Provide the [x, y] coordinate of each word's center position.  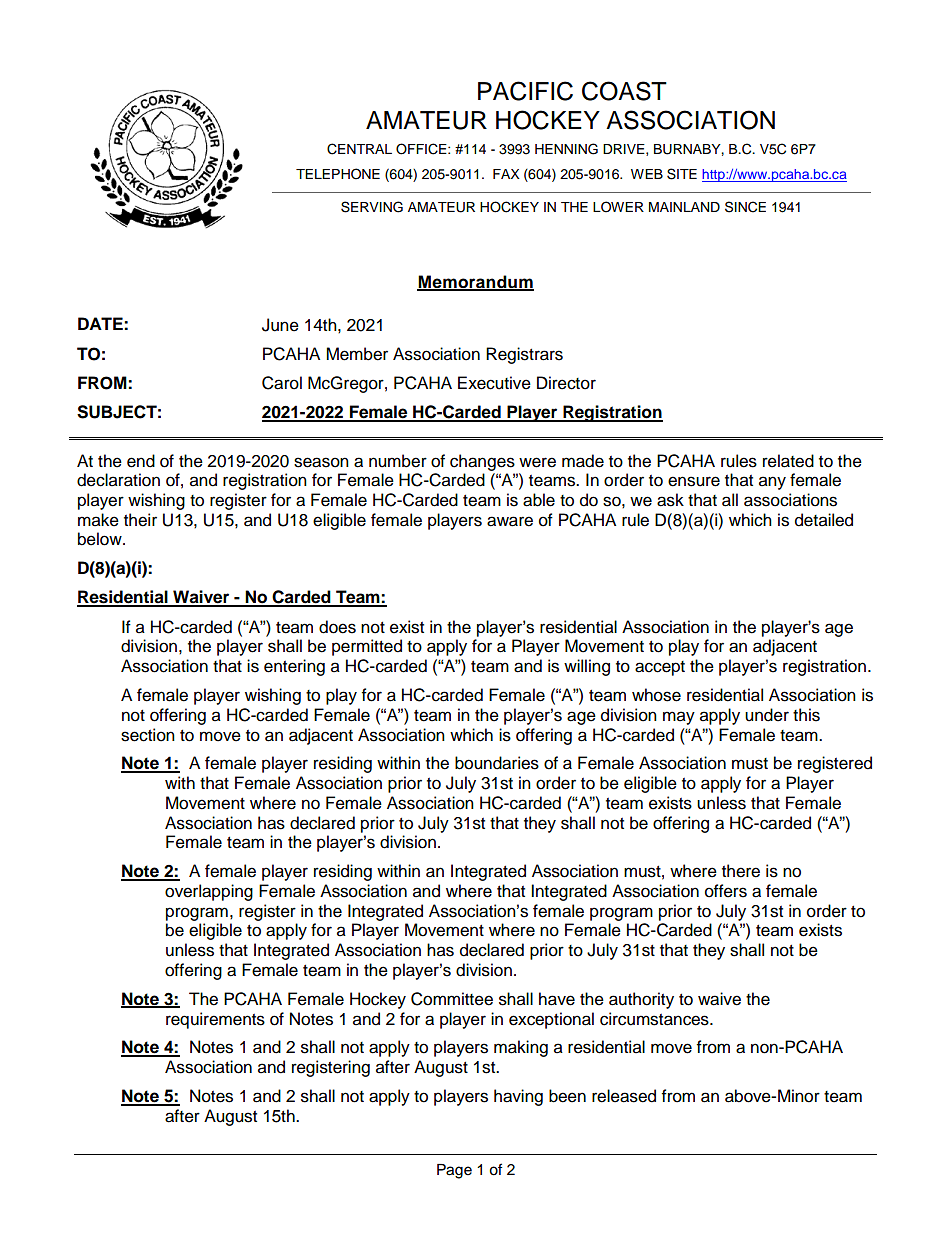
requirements [215, 1020]
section [148, 735]
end [141, 461]
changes [482, 462]
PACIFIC [525, 91]
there [741, 871]
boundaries [497, 763]
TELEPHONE [338, 174]
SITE [682, 174]
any [772, 483]
